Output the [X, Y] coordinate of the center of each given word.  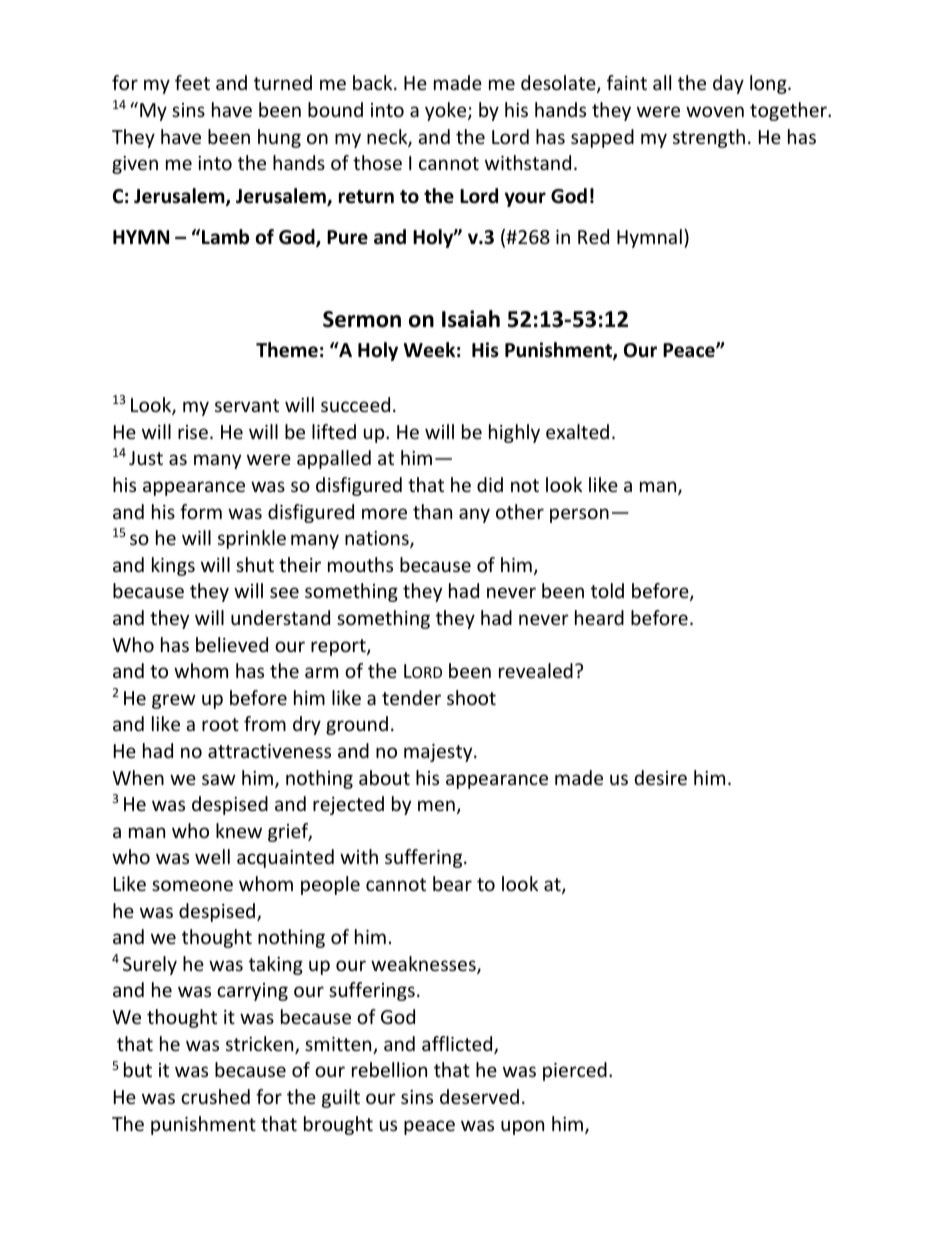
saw [219, 779]
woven [715, 111]
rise [193, 432]
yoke [447, 111]
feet [192, 82]
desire [661, 777]
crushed [215, 1096]
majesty [439, 753]
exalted [577, 431]
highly [514, 433]
